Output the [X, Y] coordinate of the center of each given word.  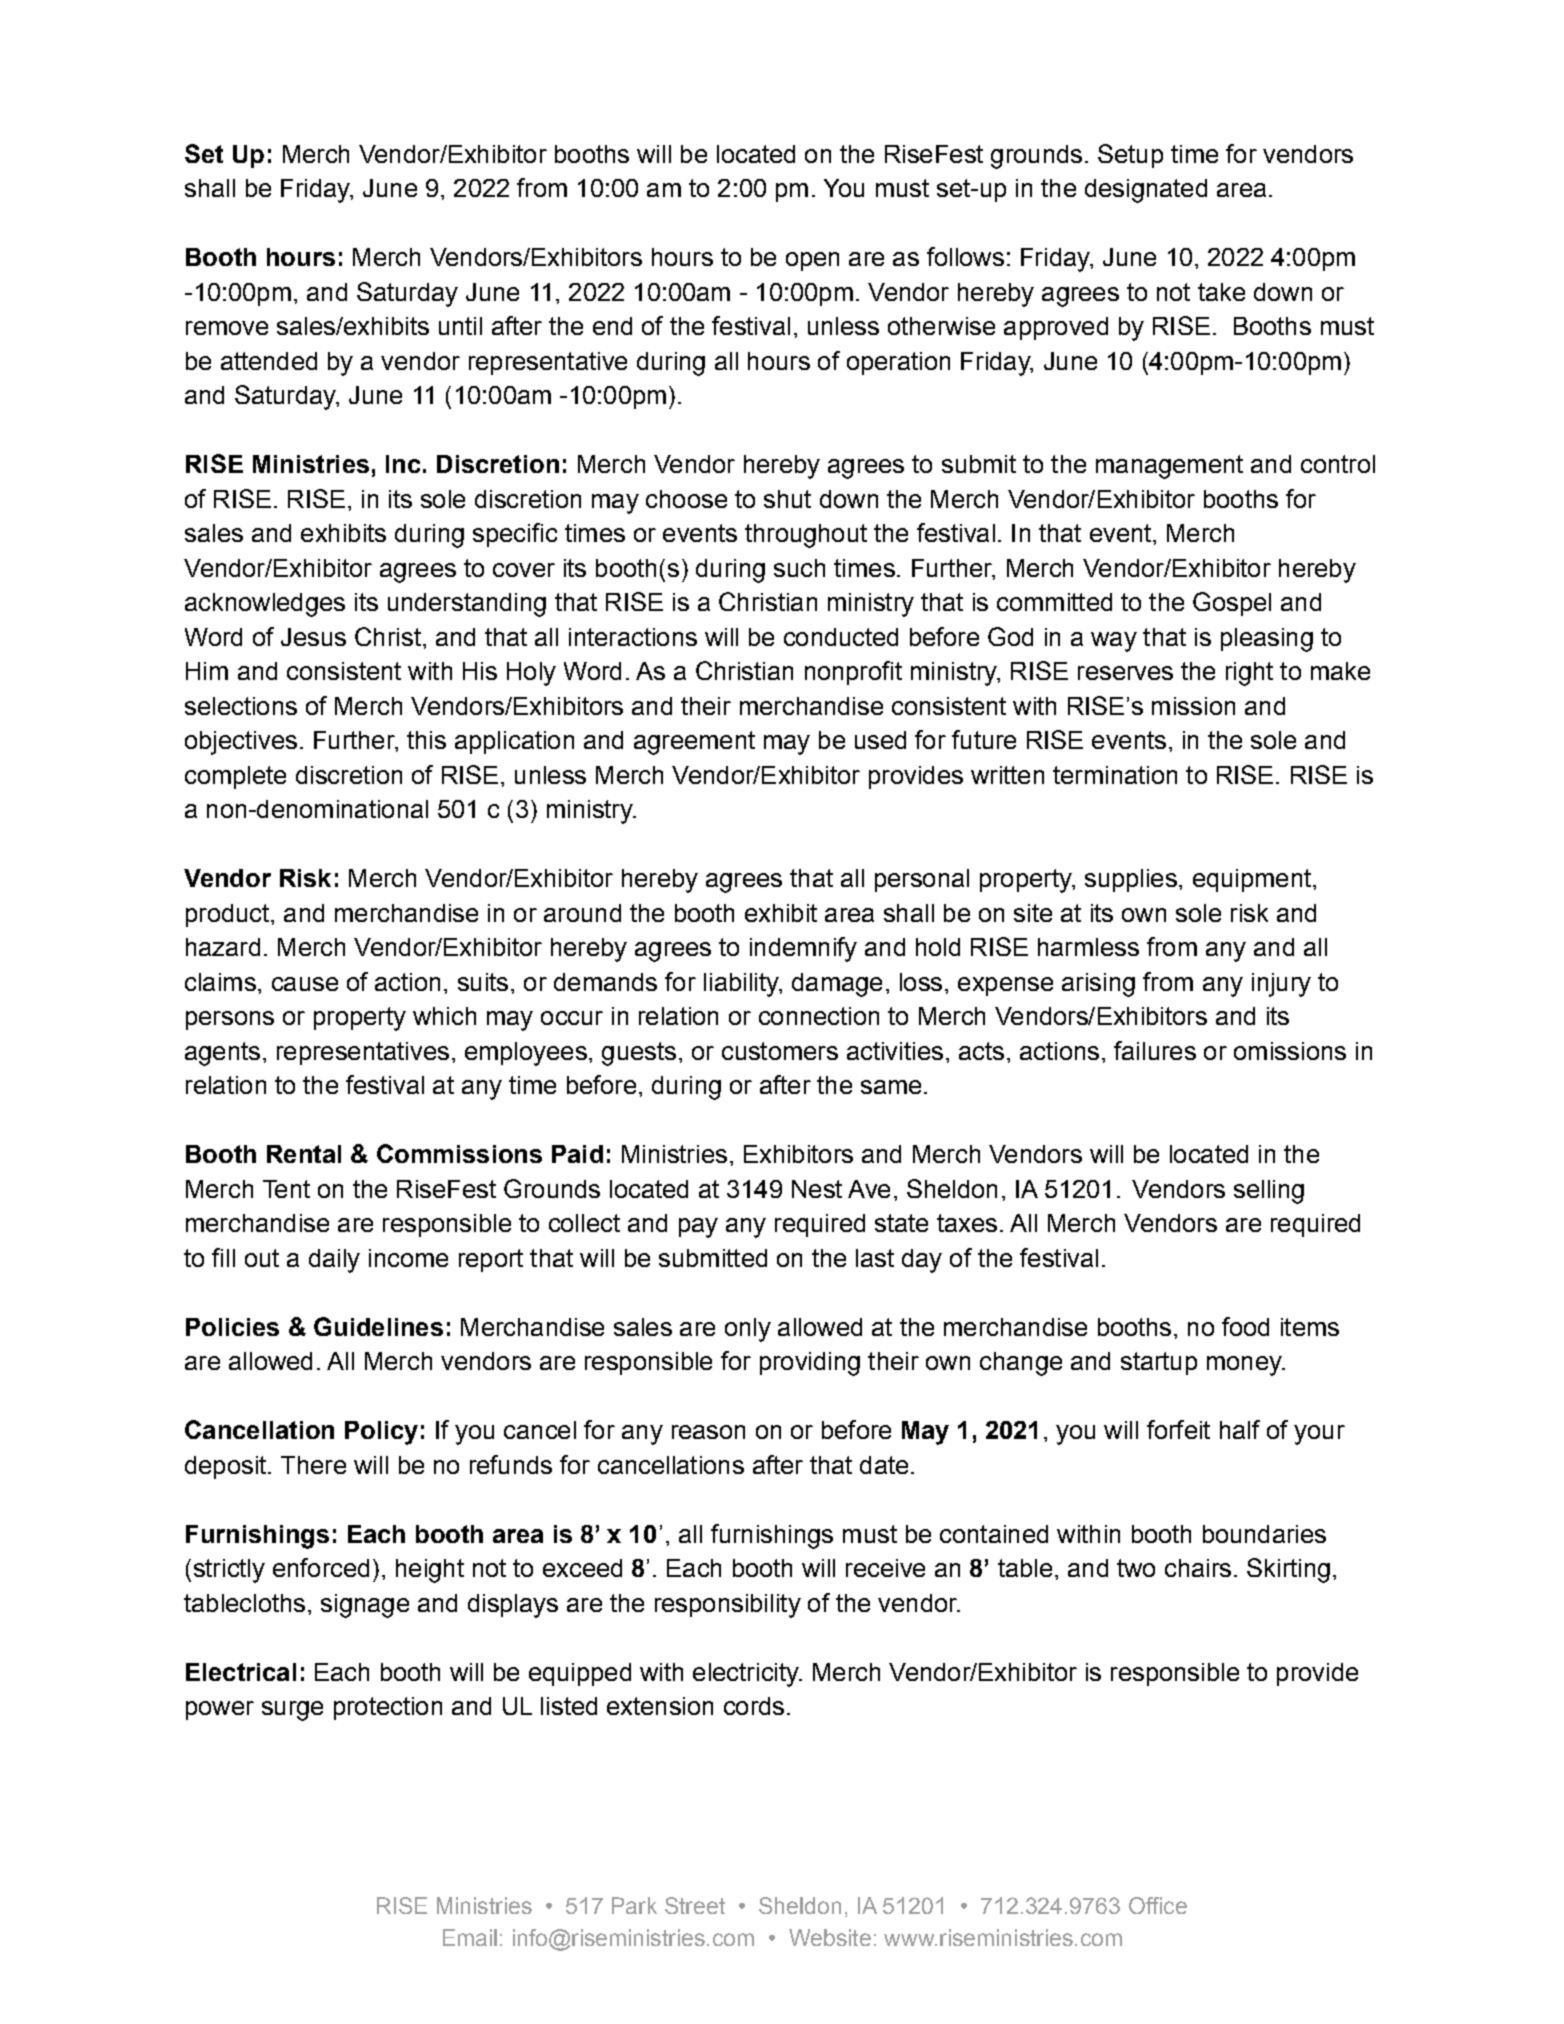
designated [1146, 191]
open [812, 261]
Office [1158, 1905]
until [460, 326]
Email [470, 1937]
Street [695, 1905]
